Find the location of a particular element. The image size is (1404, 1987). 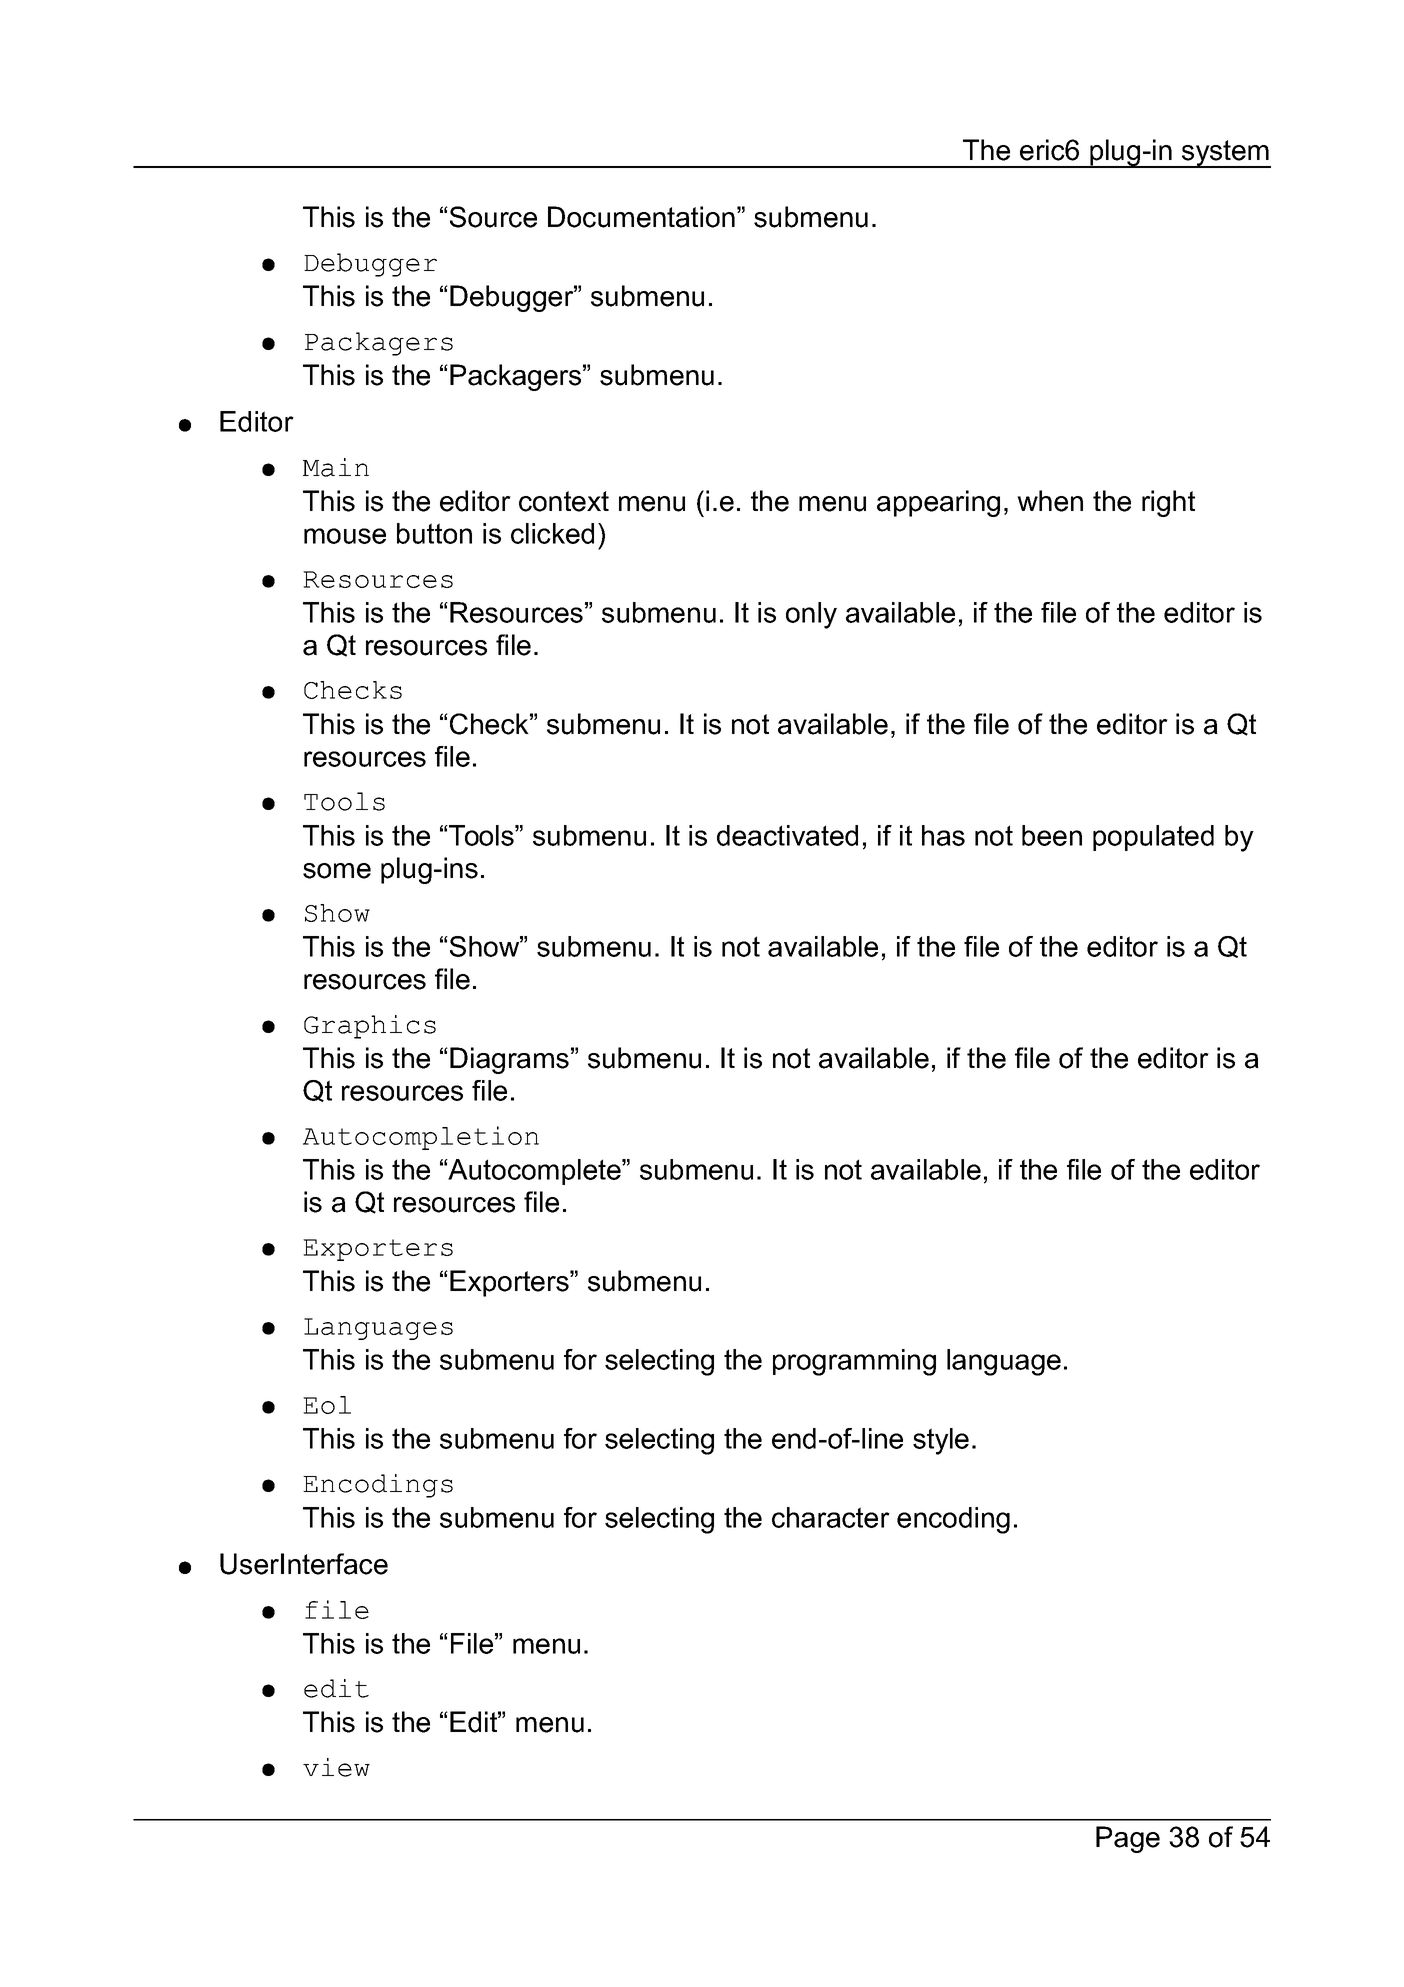

character is located at coordinates (831, 1517).
